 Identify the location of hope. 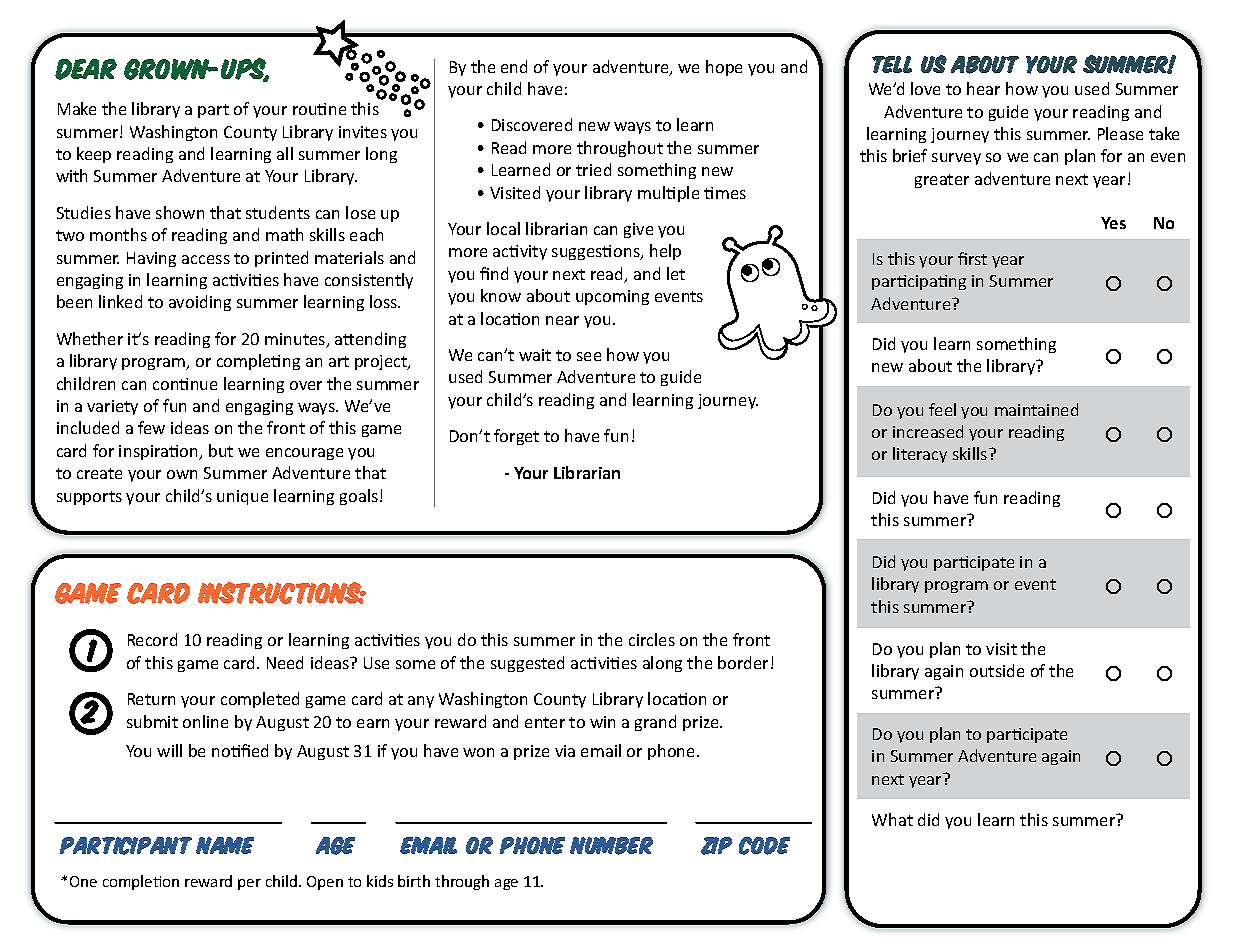
(724, 68).
